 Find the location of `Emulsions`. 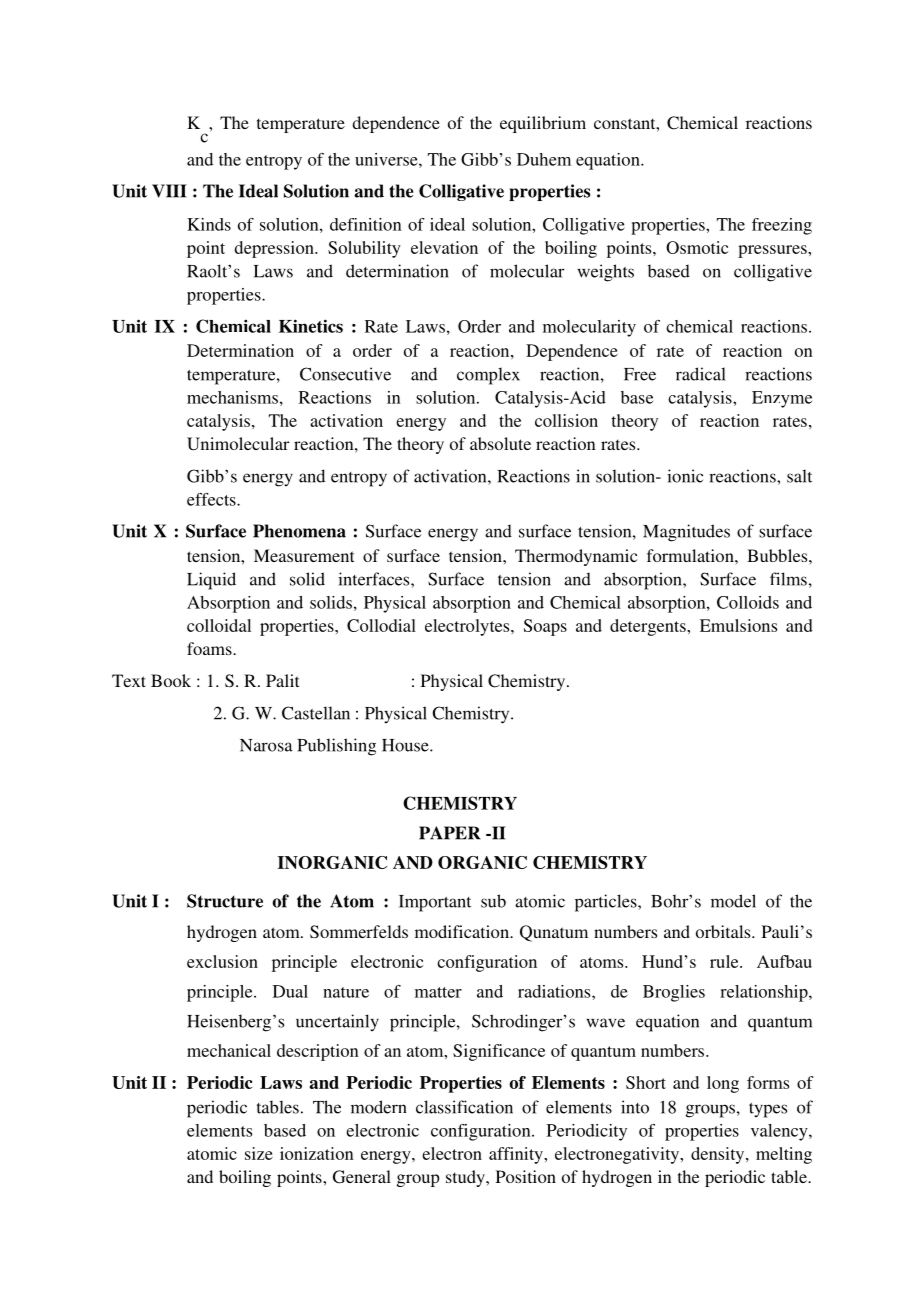

Emulsions is located at coordinates (738, 625).
